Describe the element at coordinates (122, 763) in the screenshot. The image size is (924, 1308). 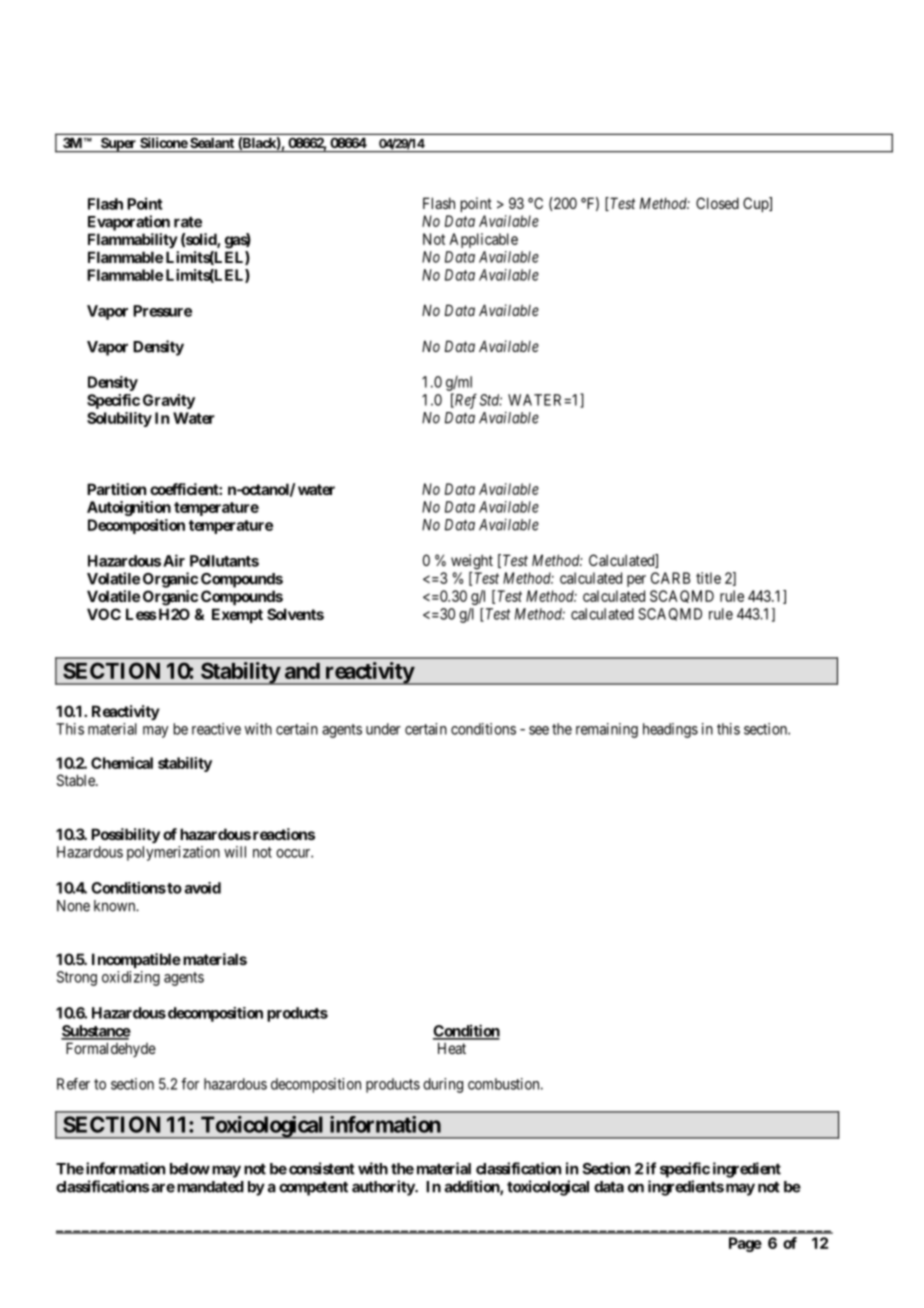
I see `Chemical` at that location.
